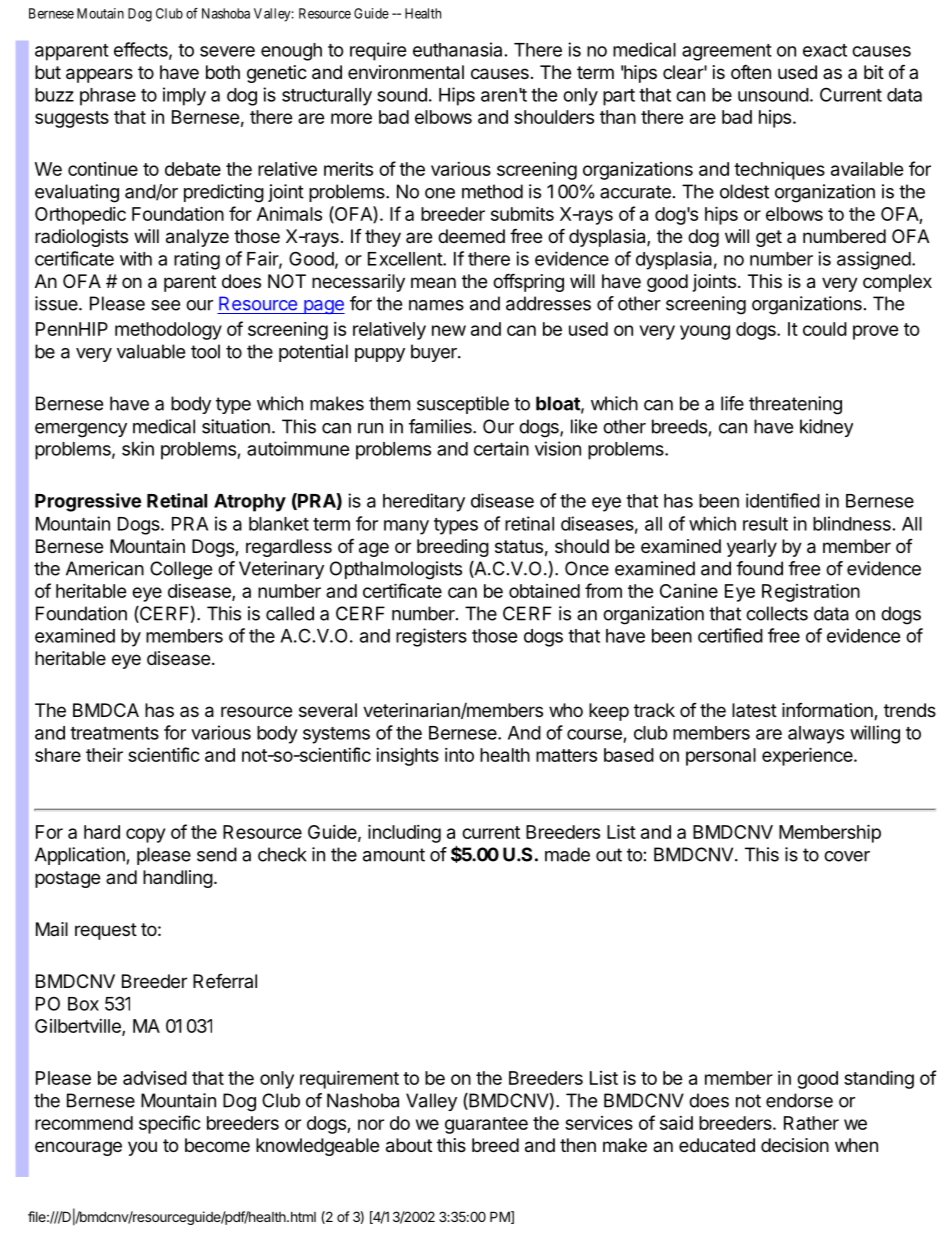 Image resolution: width=952 pixels, height=1233 pixels. I want to click on Registration, so click(811, 592).
